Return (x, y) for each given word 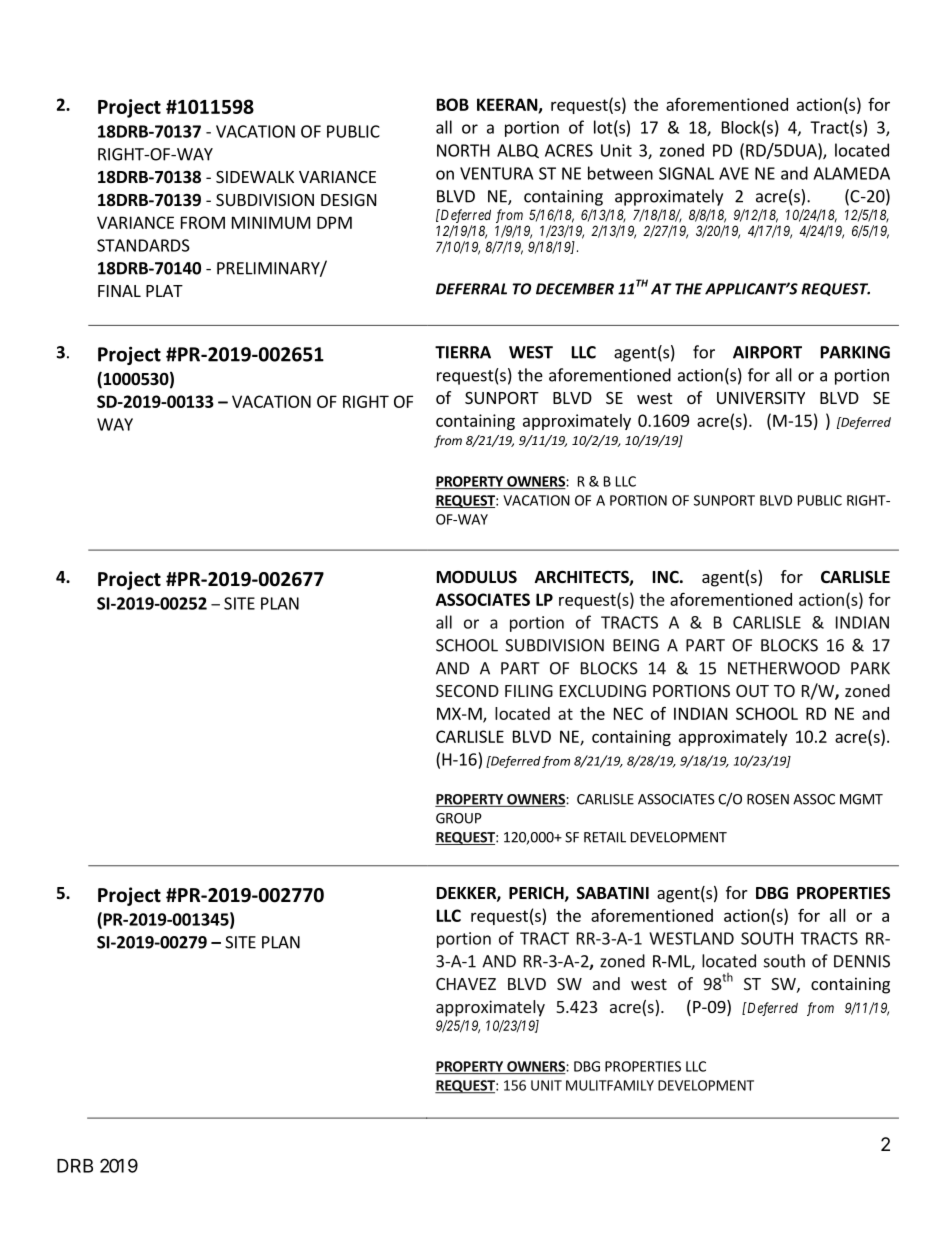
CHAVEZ (466, 984)
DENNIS (862, 961)
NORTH (463, 150)
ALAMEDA (851, 173)
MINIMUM (271, 222)
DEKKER (467, 894)
